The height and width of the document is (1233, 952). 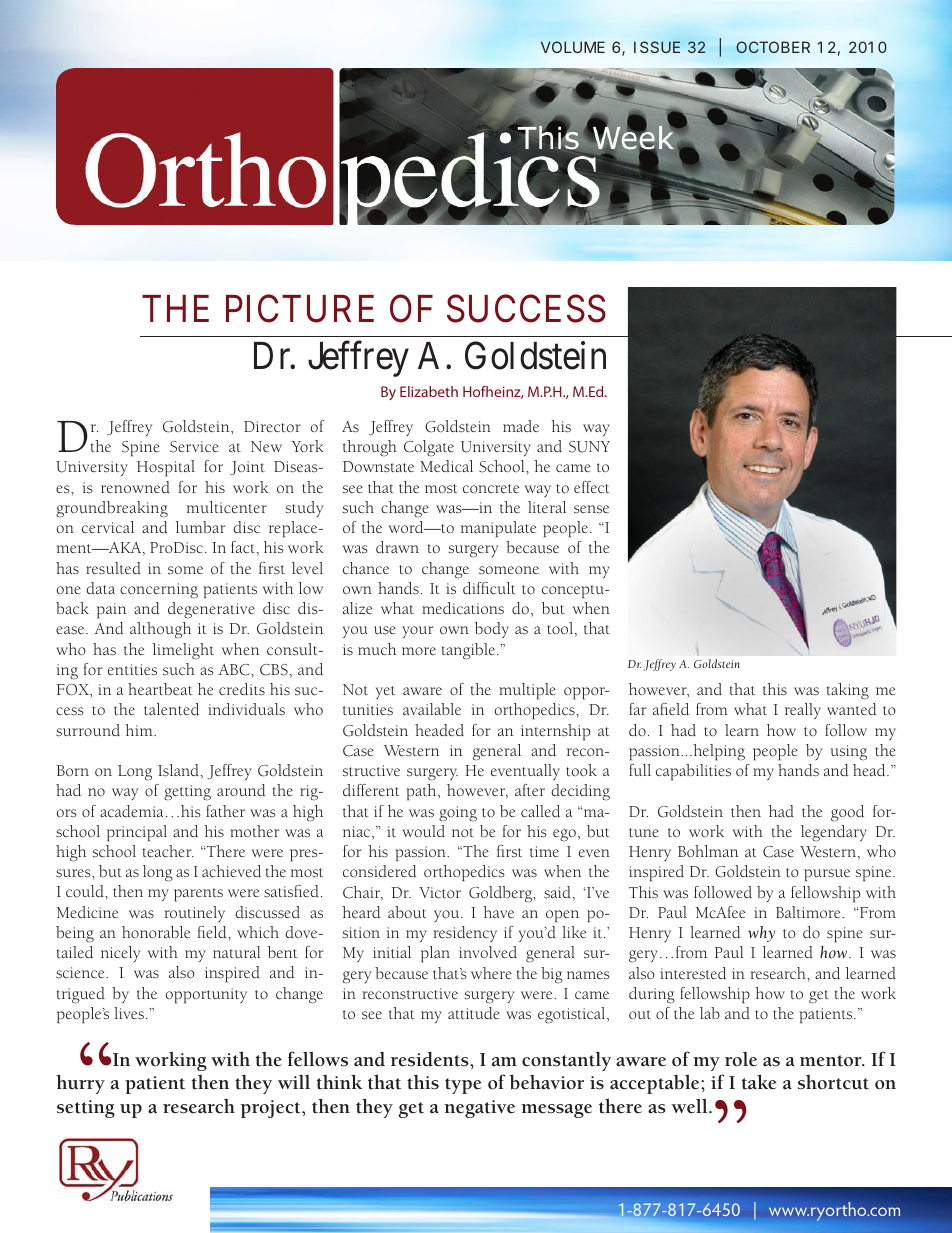 What do you see at coordinates (429, 391) in the document?
I see `Elizabeth` at bounding box center [429, 391].
